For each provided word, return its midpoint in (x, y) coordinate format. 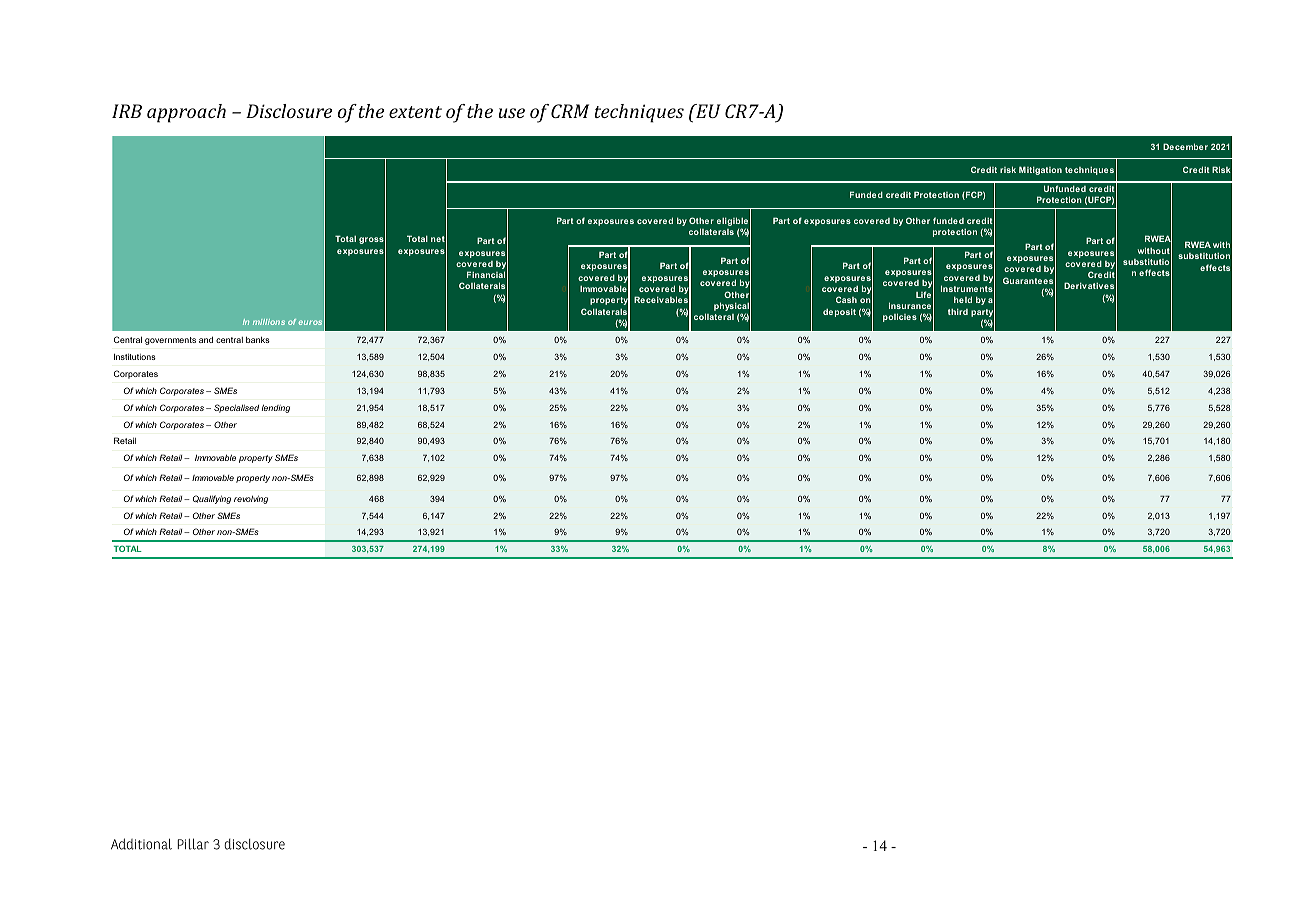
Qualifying (212, 499)
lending (276, 408)
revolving (251, 499)
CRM (570, 111)
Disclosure (289, 111)
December (1185, 146)
